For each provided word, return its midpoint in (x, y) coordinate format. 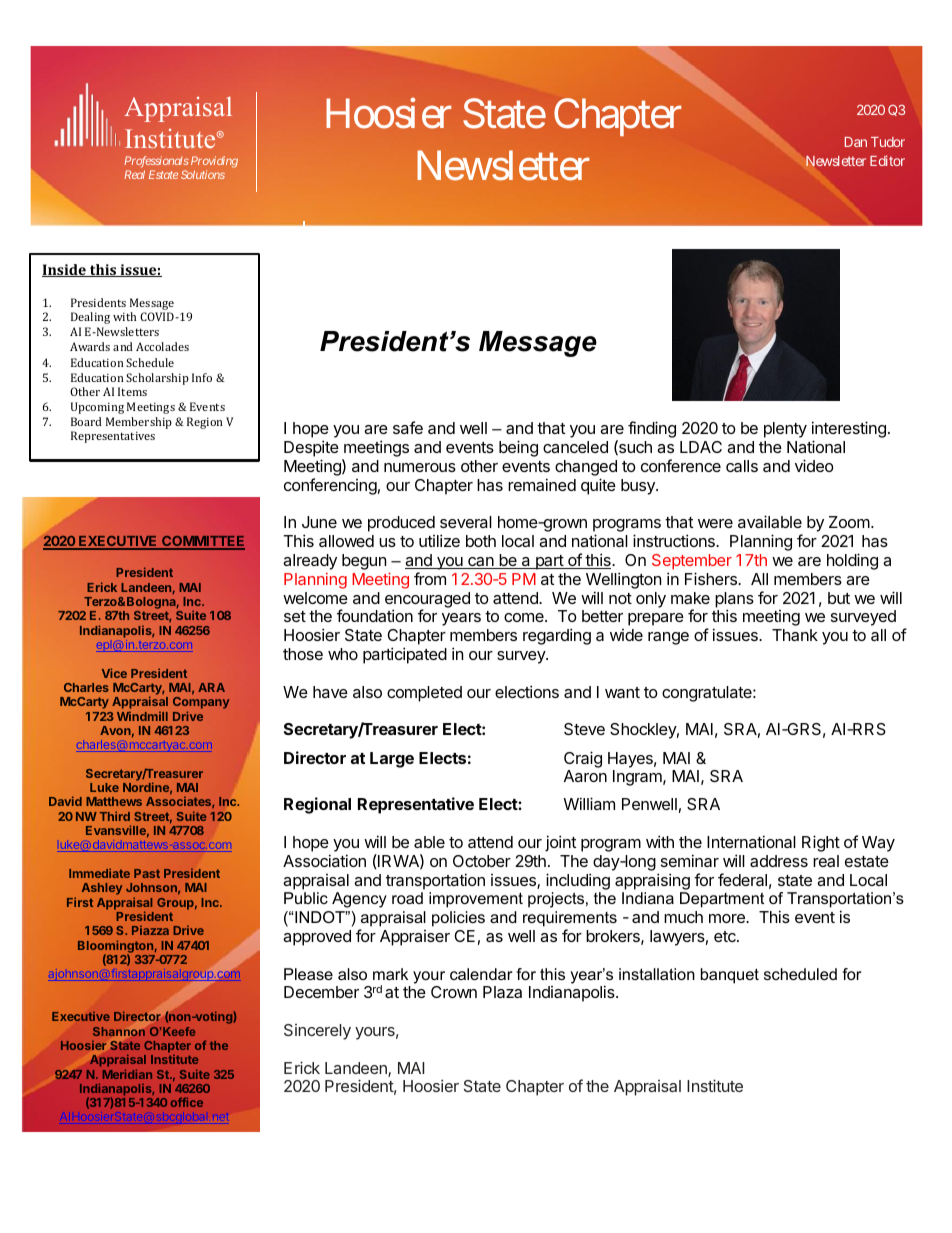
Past (147, 873)
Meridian (127, 1074)
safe (408, 427)
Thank (795, 635)
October (482, 861)
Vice (114, 673)
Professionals (156, 163)
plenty (785, 430)
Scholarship (157, 379)
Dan (856, 142)
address (779, 861)
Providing (214, 163)
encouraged (427, 601)
